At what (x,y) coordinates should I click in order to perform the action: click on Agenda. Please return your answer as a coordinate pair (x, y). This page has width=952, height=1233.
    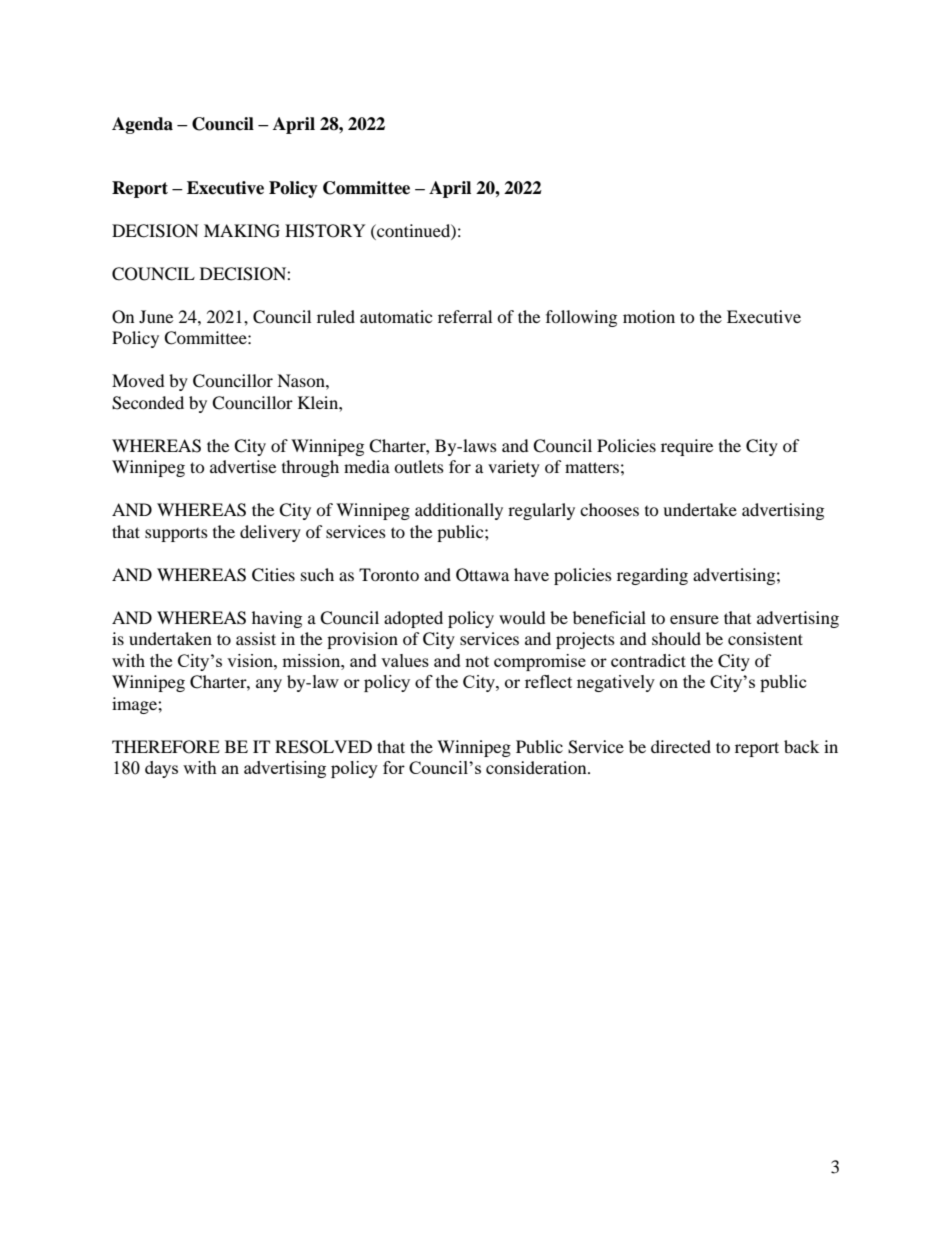
    Looking at the image, I should click on (142, 125).
